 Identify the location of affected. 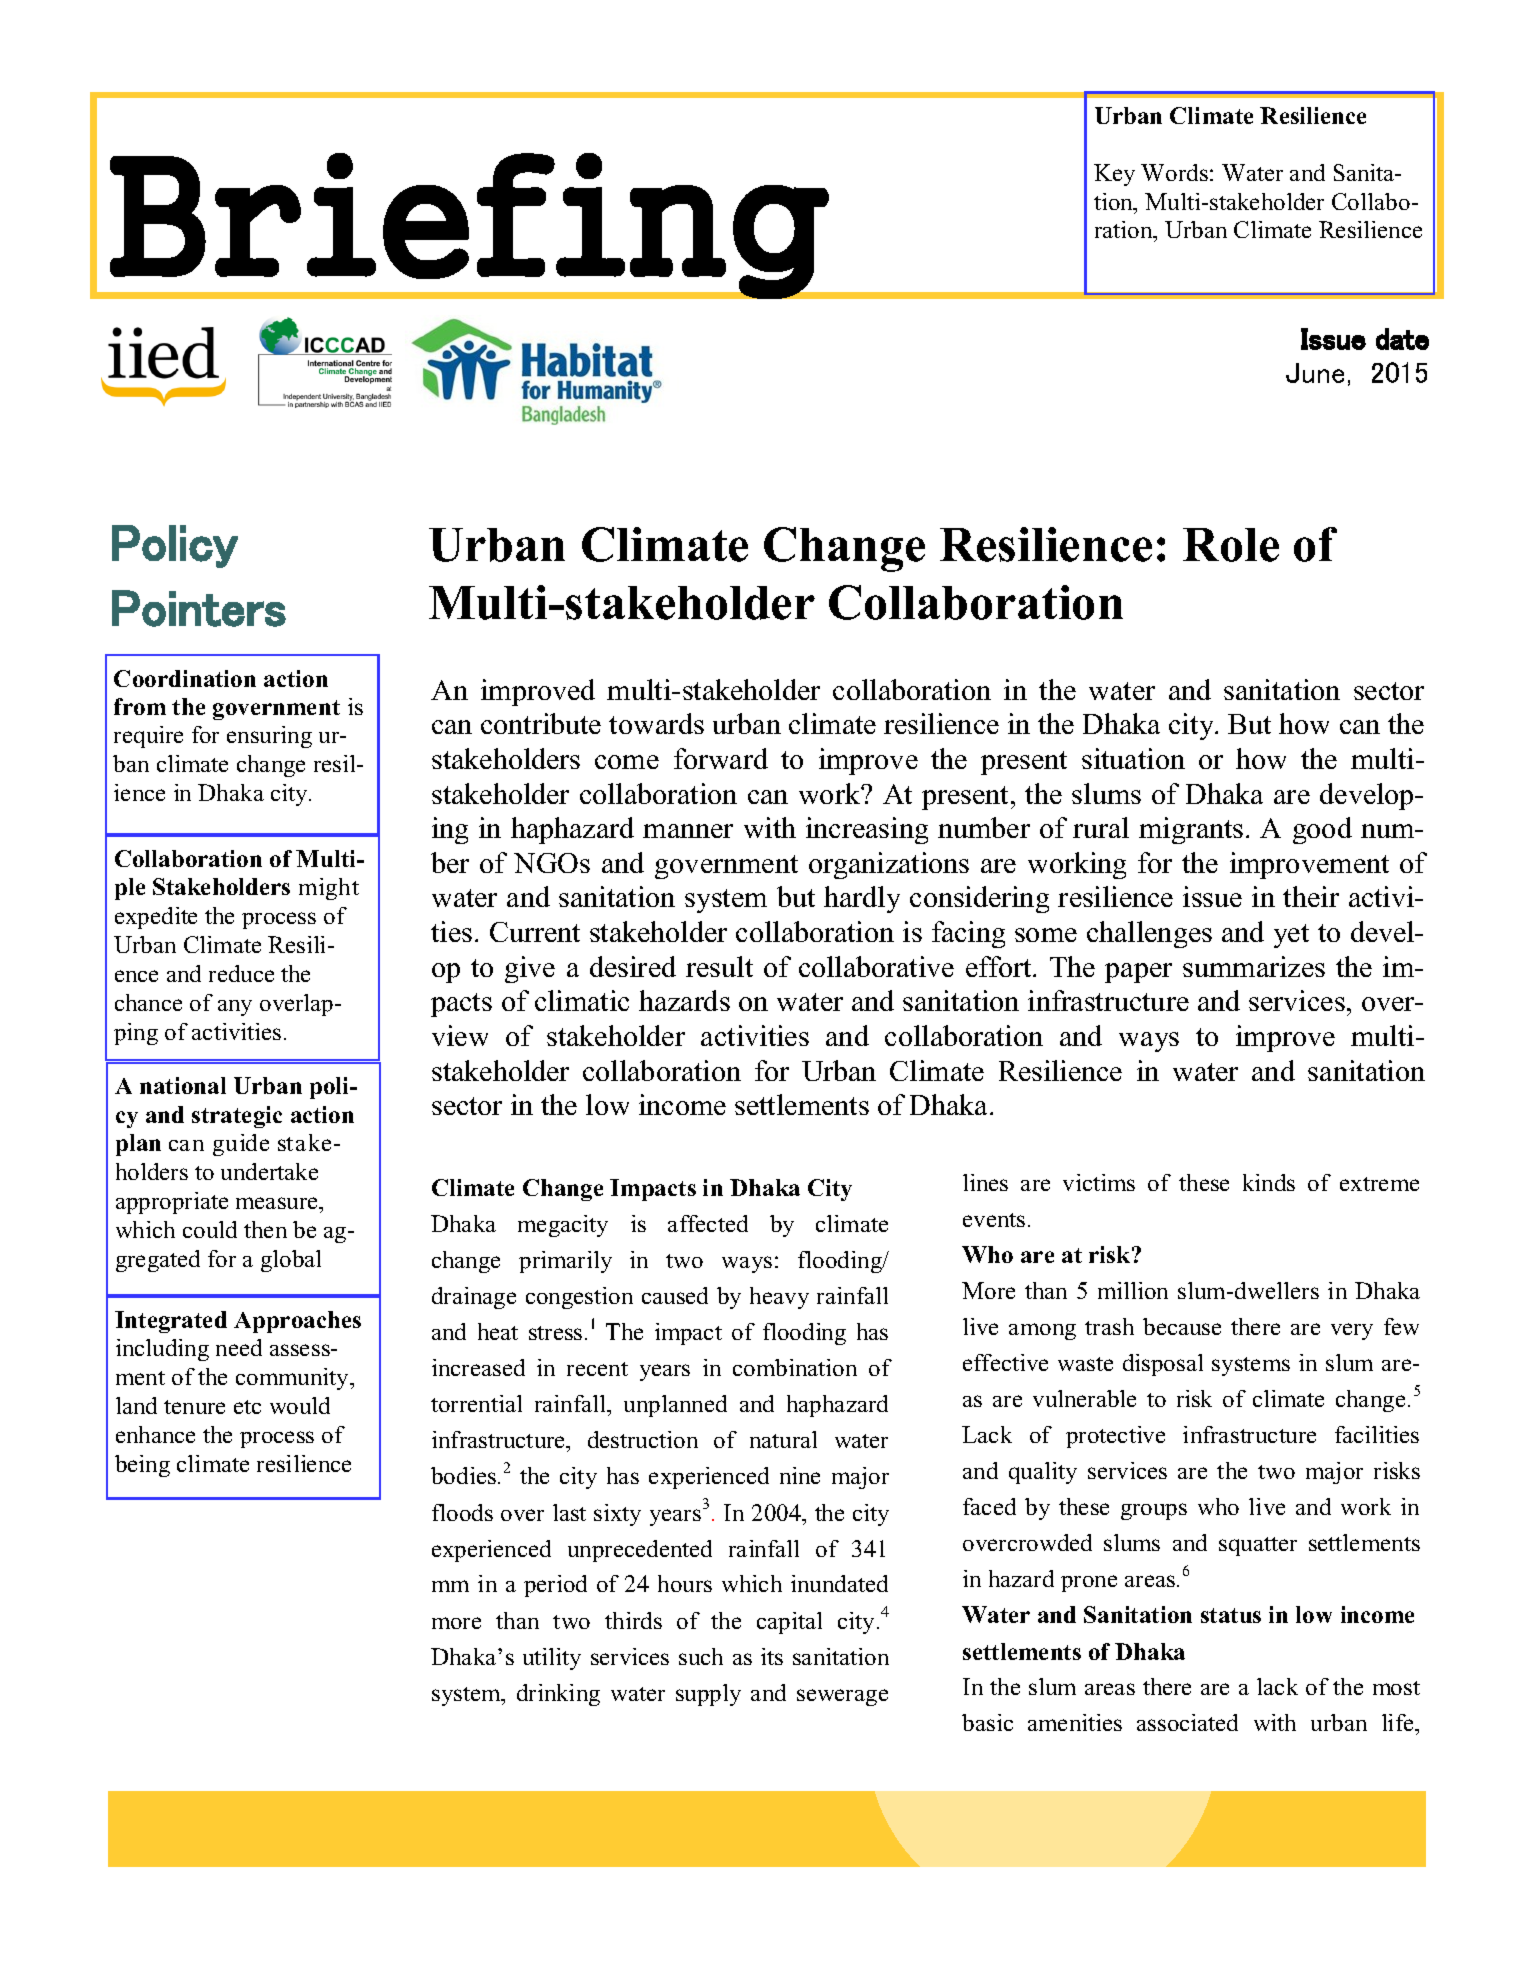
(708, 1223).
